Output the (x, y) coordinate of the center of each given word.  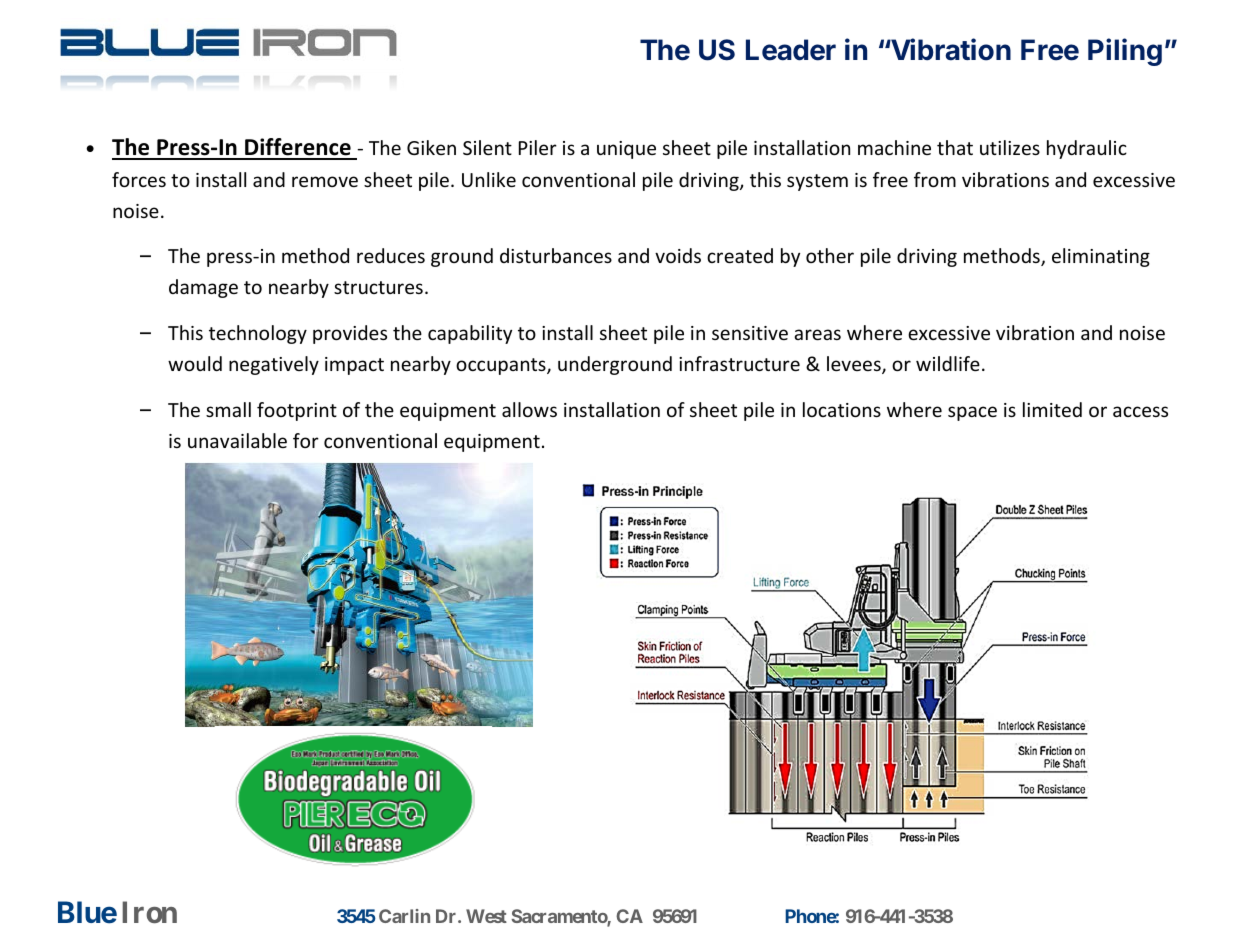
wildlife (948, 363)
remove (325, 181)
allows (529, 409)
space (972, 413)
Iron (149, 912)
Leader (791, 50)
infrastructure (739, 363)
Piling (1125, 52)
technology (258, 334)
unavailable (237, 440)
